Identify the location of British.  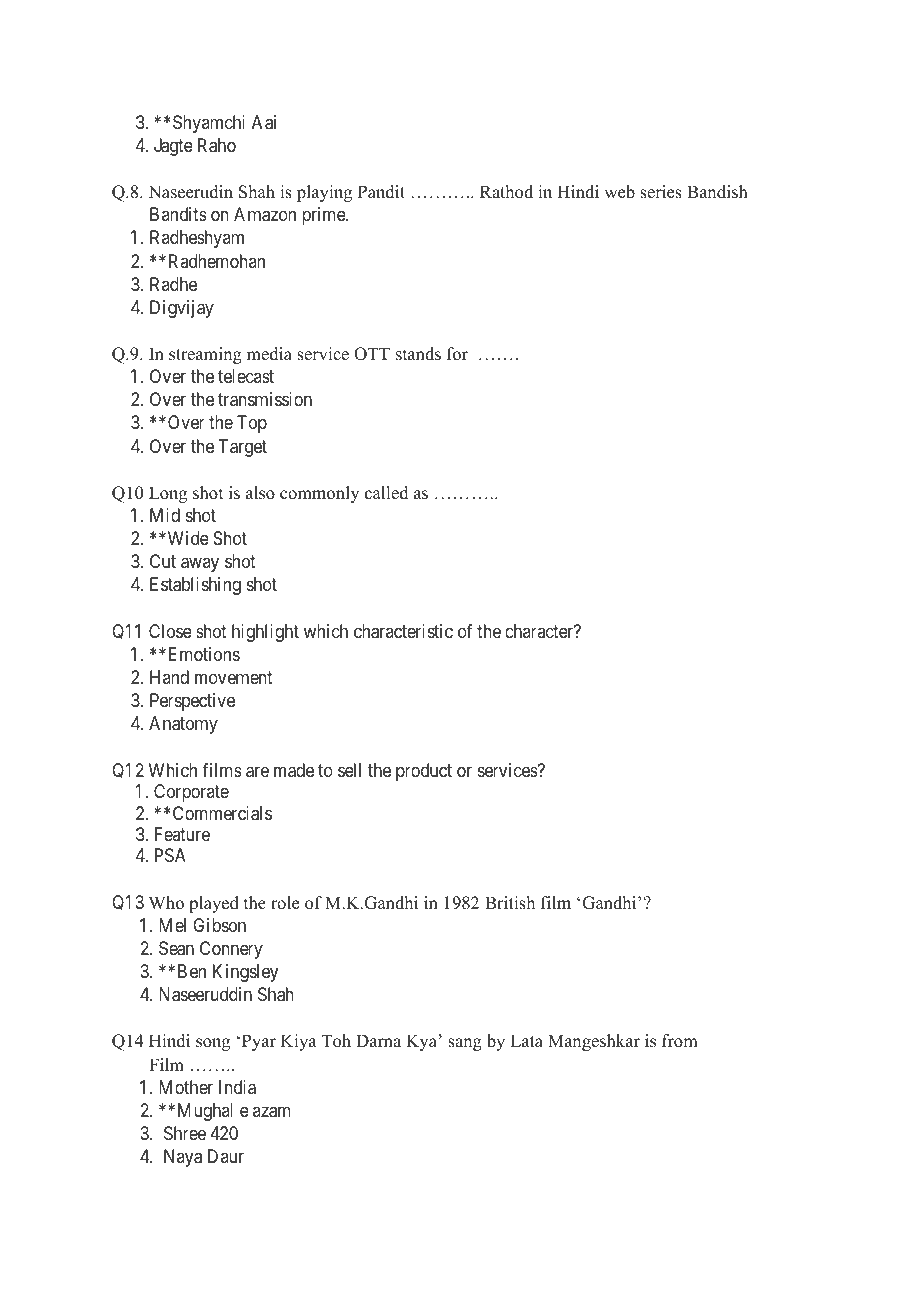
(510, 903).
